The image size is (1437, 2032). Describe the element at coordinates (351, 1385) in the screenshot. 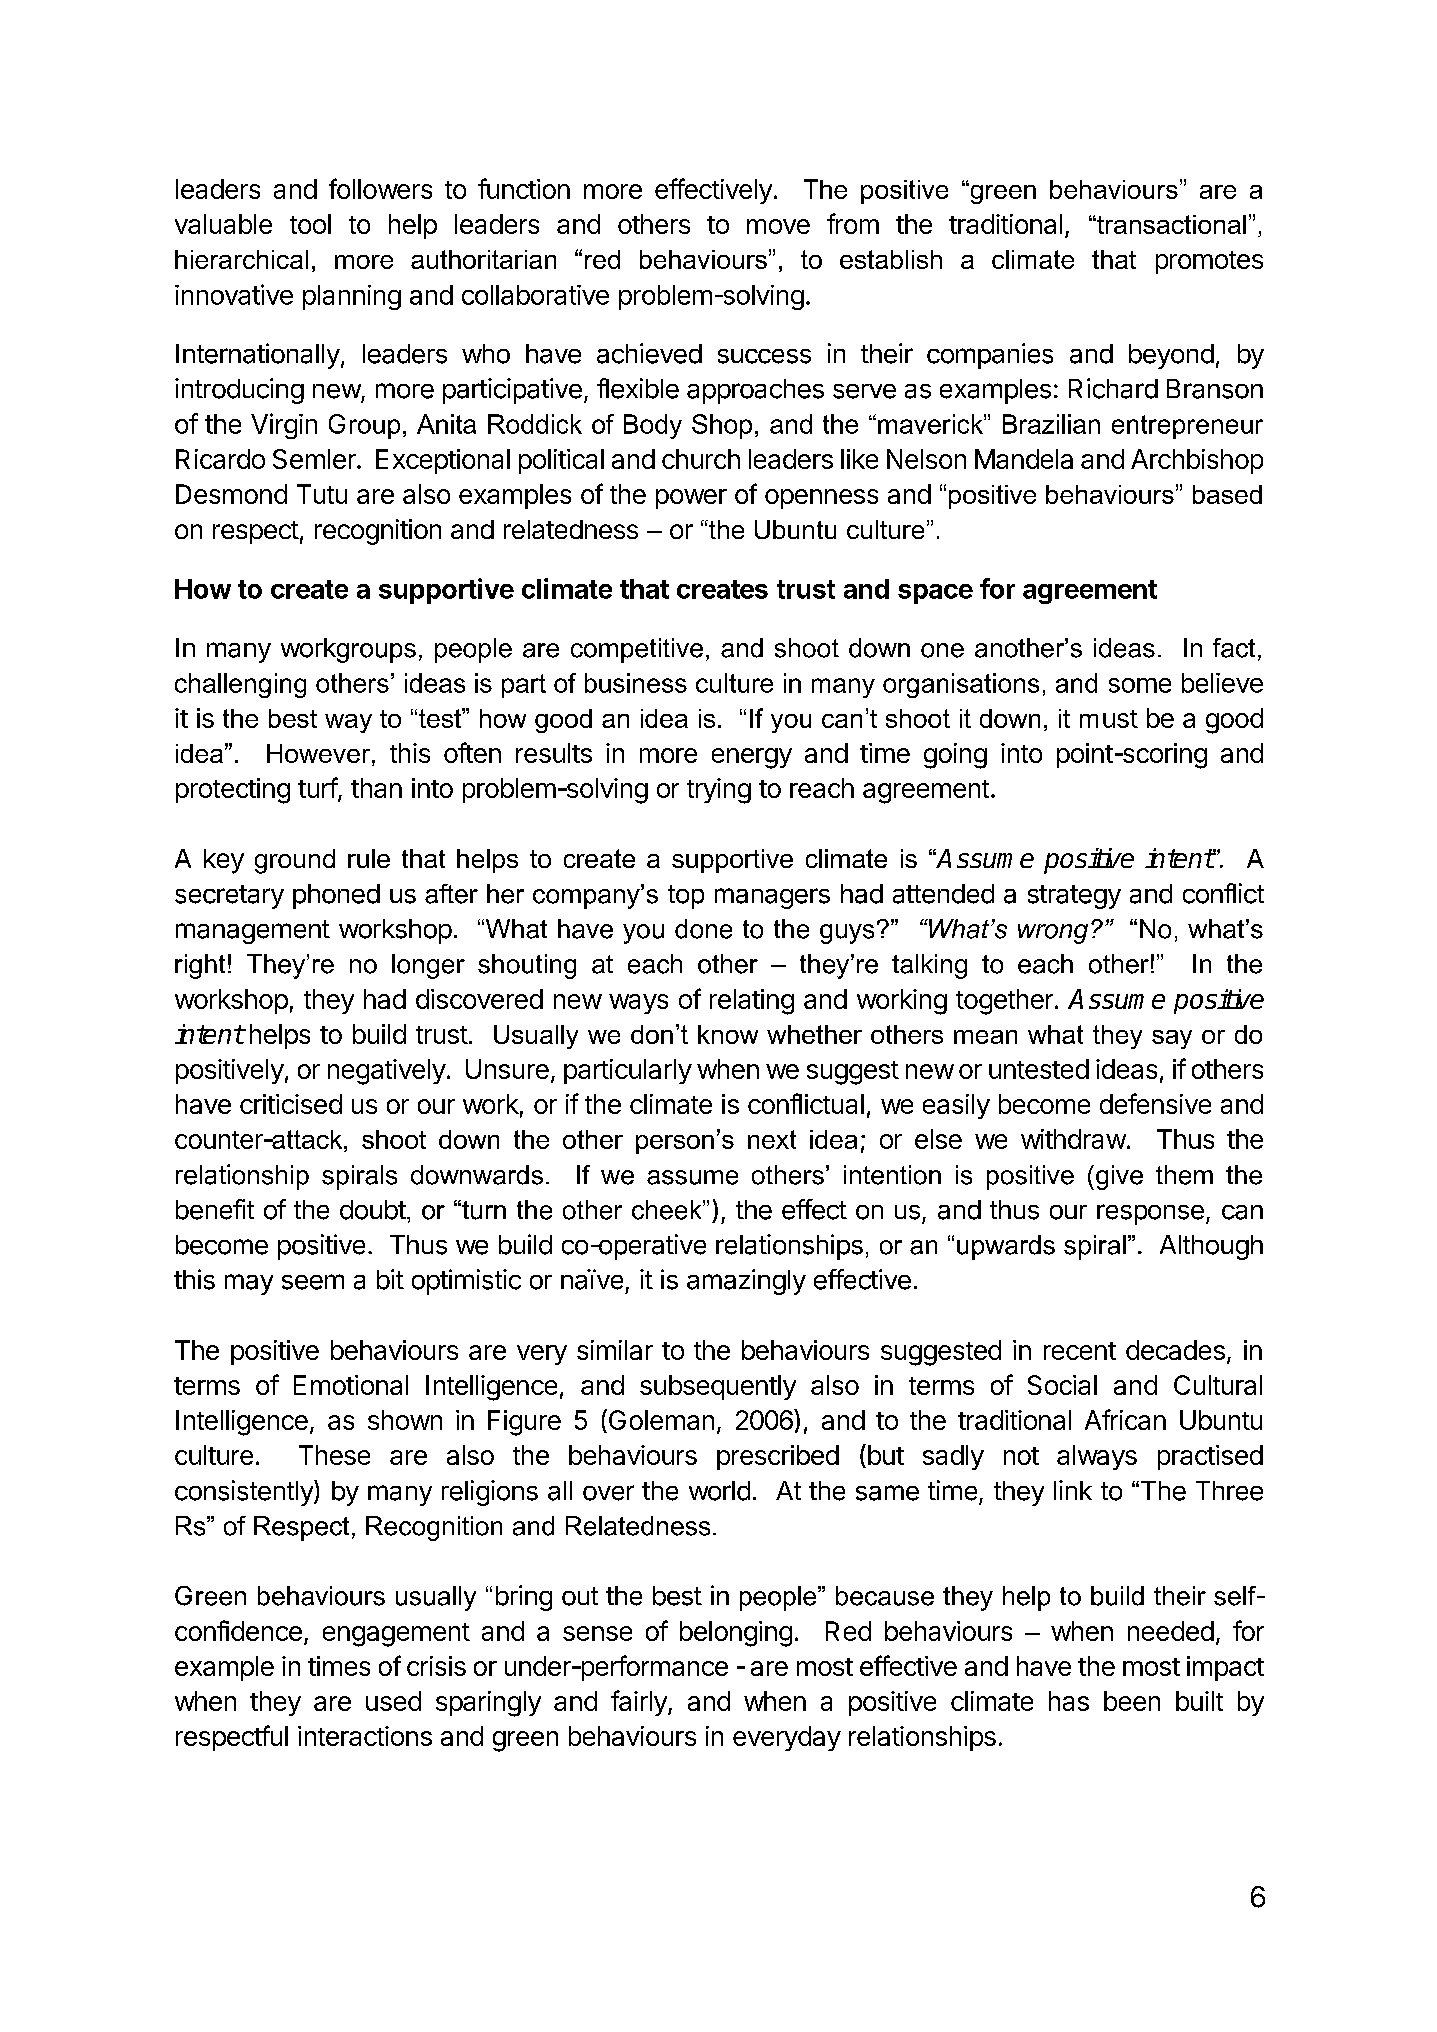

I see `Emotional` at that location.
